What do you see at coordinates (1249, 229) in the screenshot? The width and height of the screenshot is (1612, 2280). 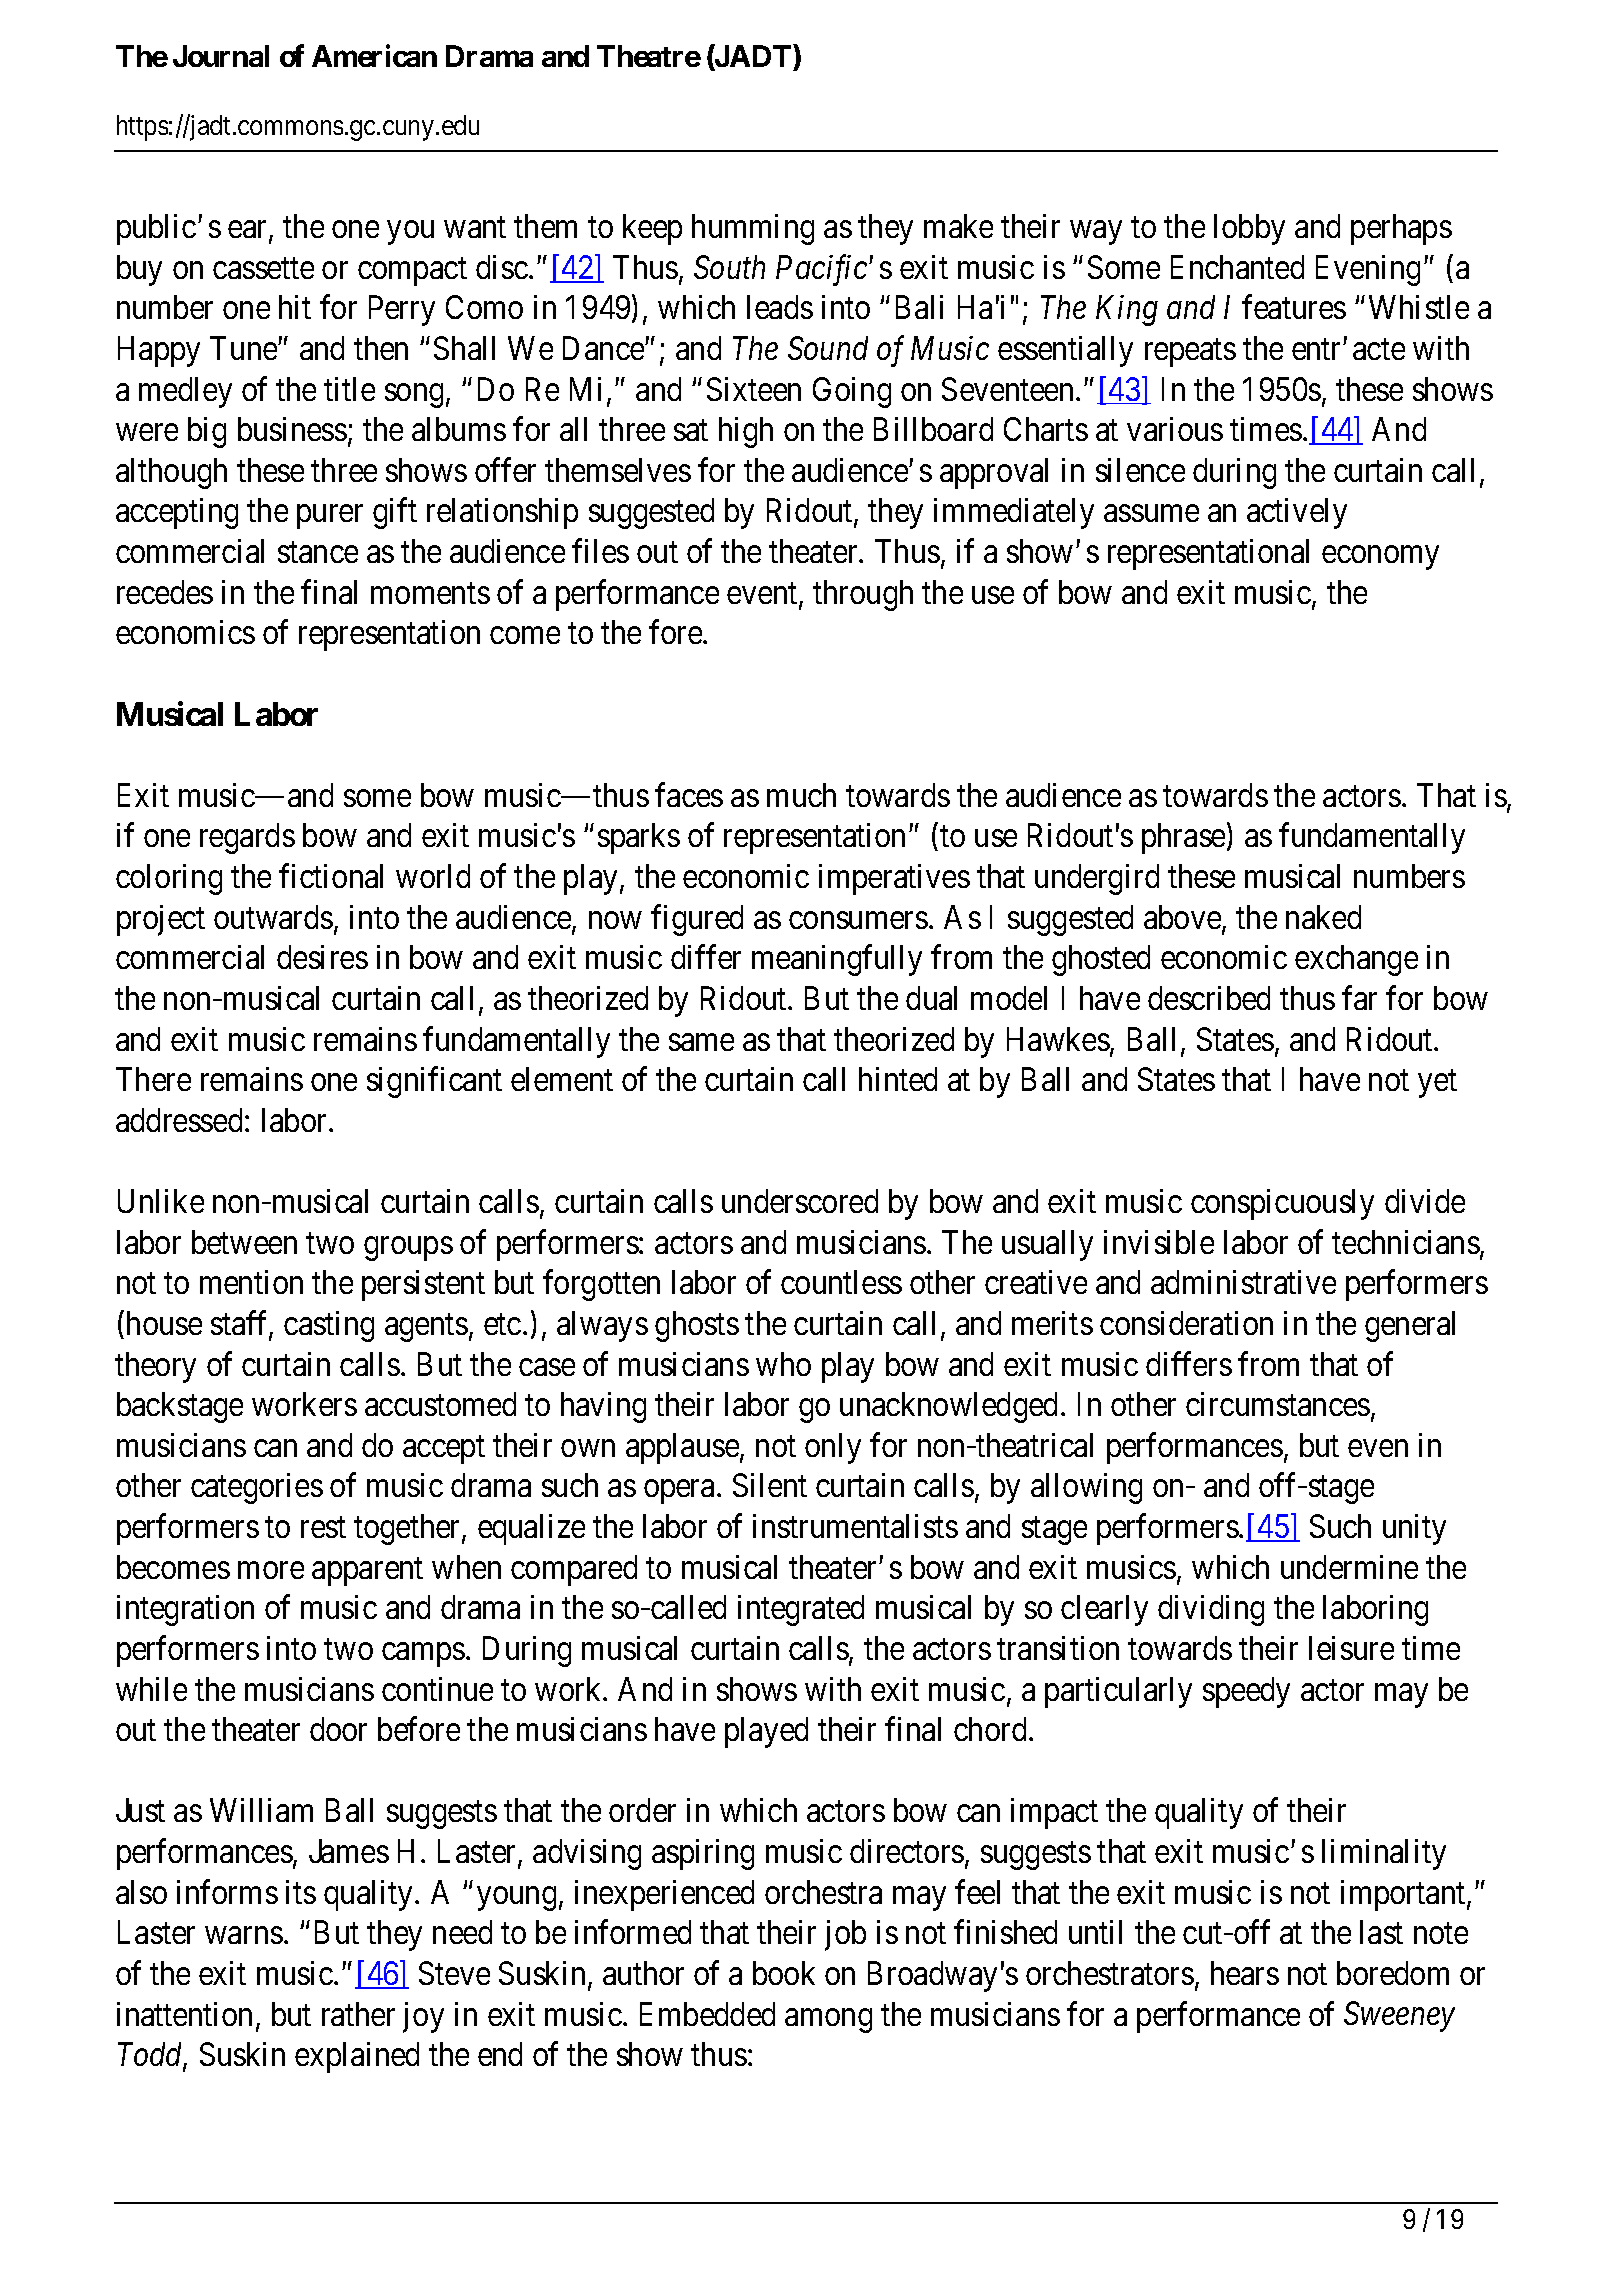 I see `lobby` at bounding box center [1249, 229].
